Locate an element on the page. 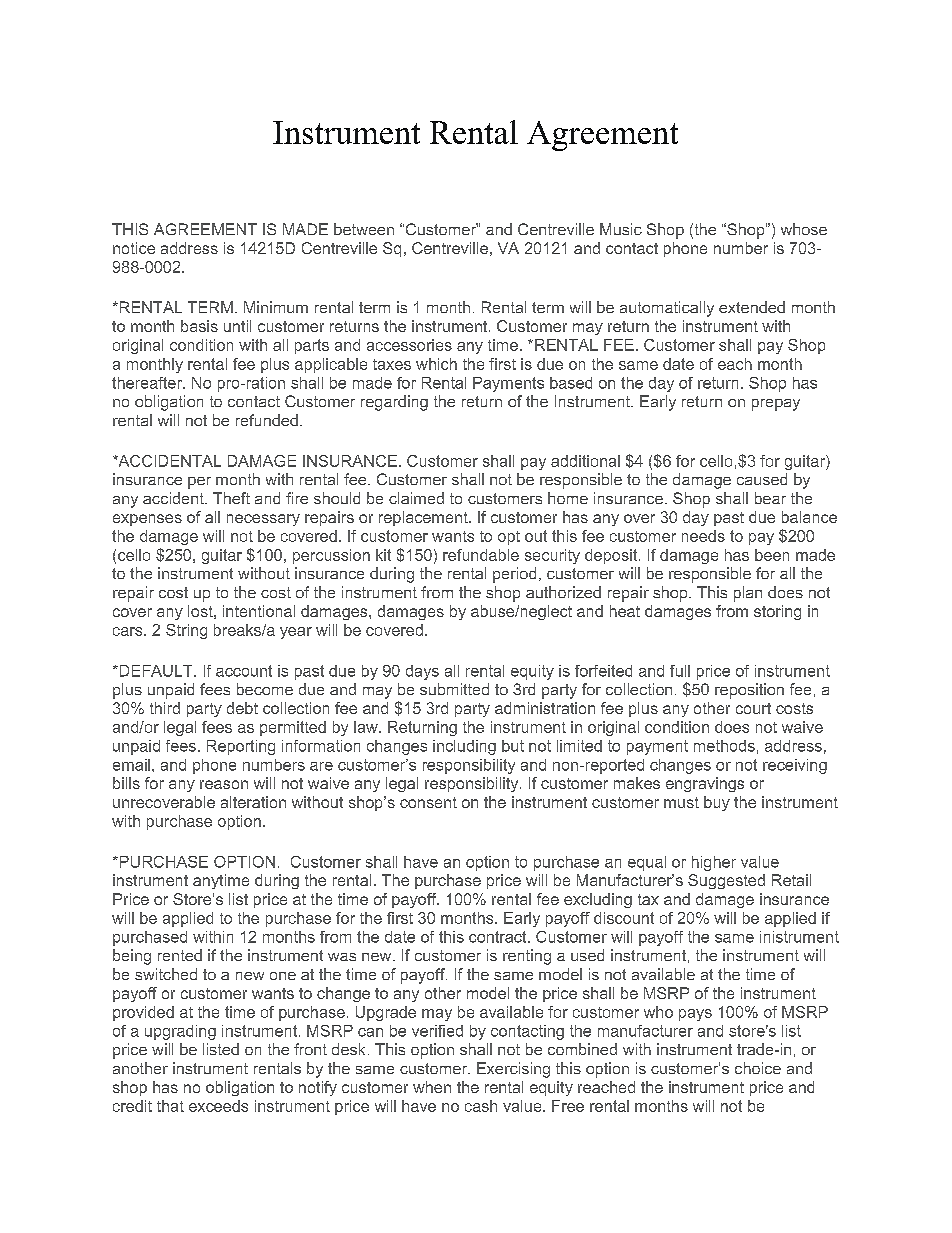 Image resolution: width=952 pixels, height=1233 pixels. notice is located at coordinates (134, 248).
